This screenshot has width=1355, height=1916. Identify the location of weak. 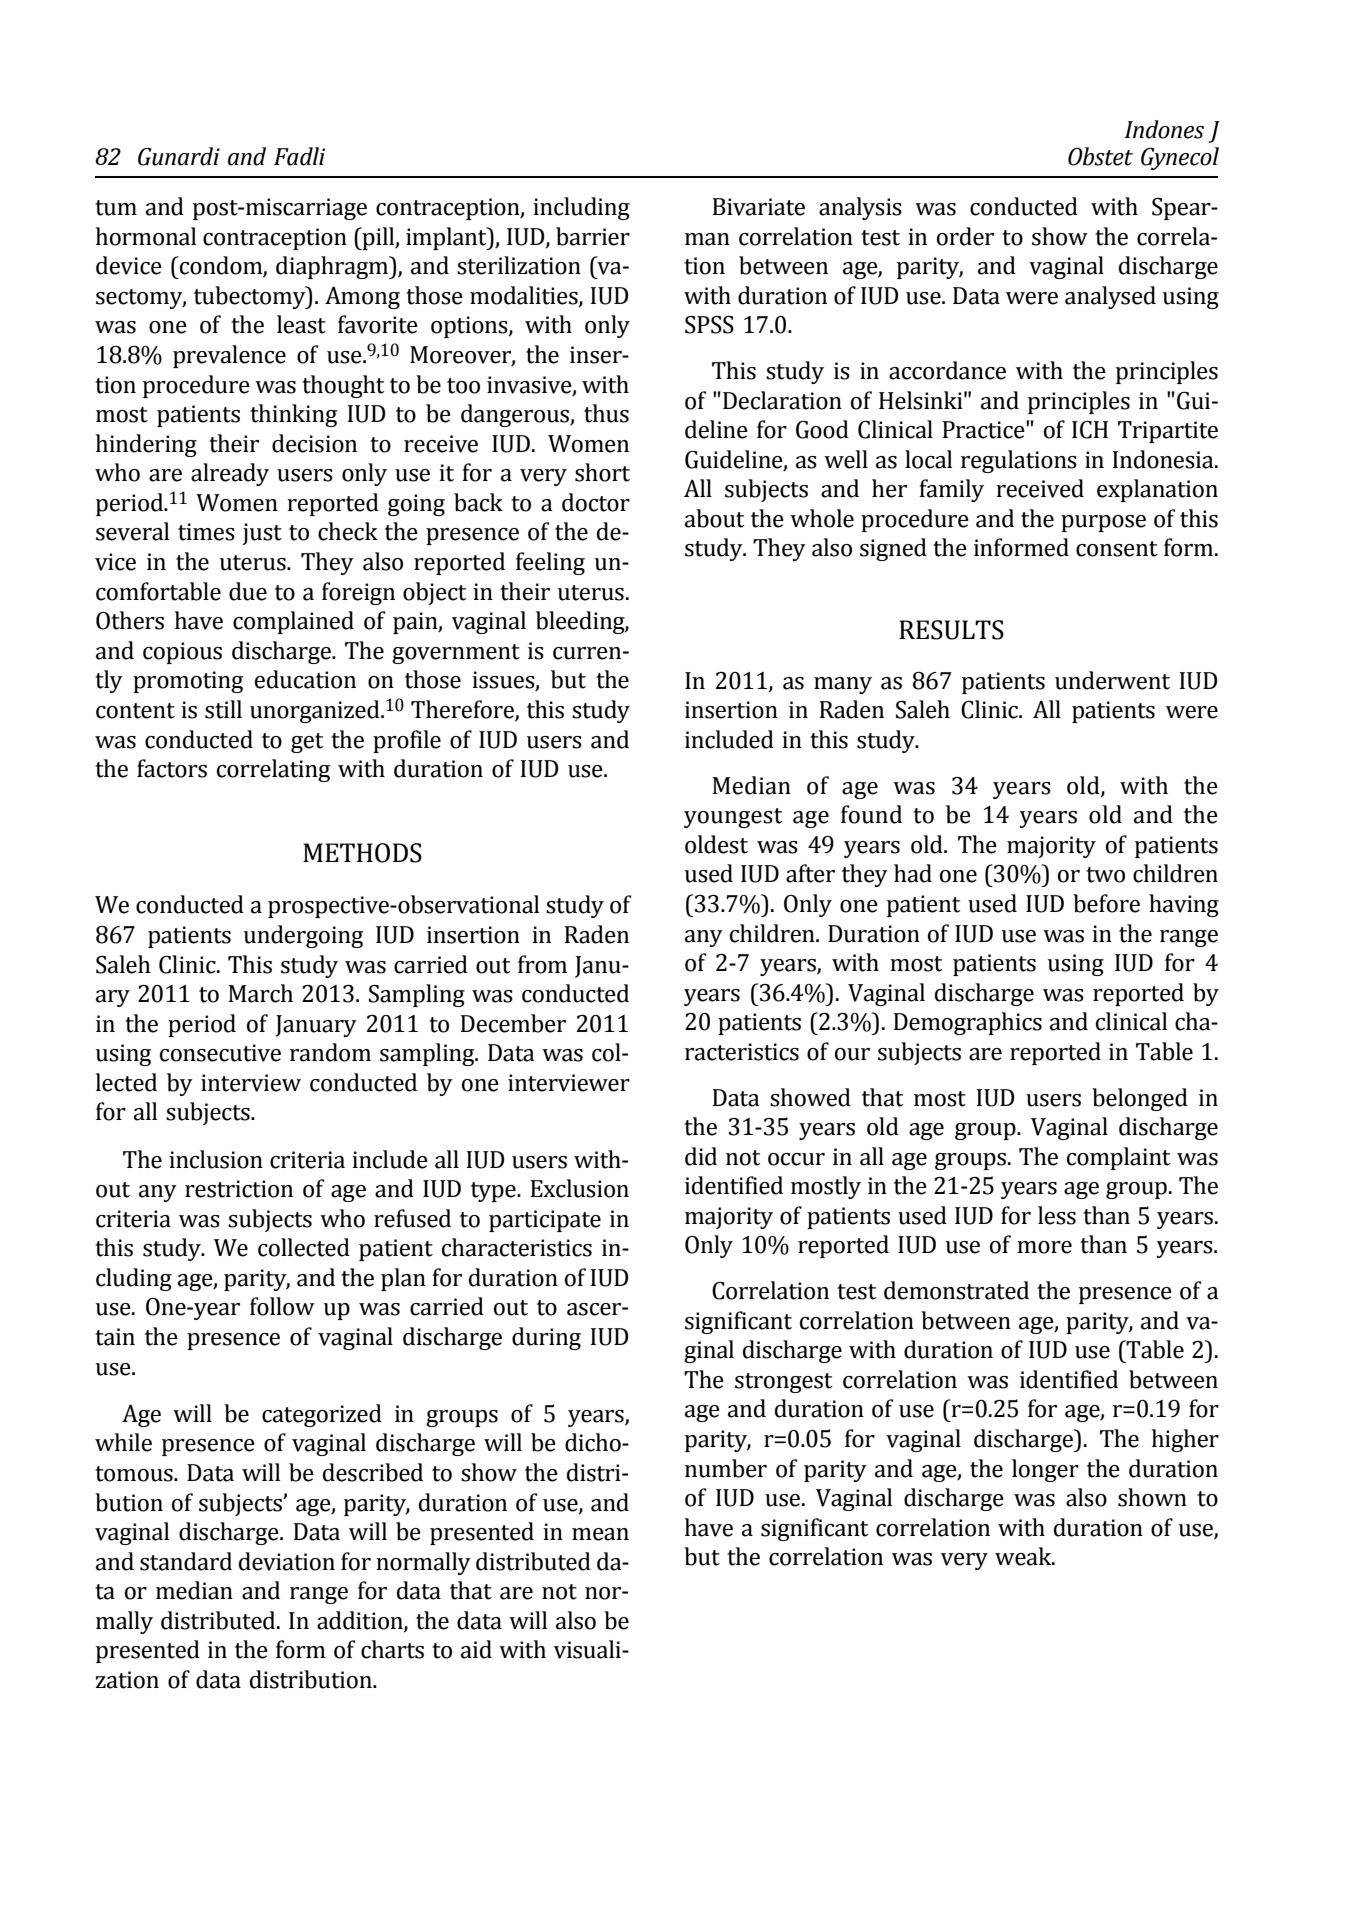
(1024, 1556).
